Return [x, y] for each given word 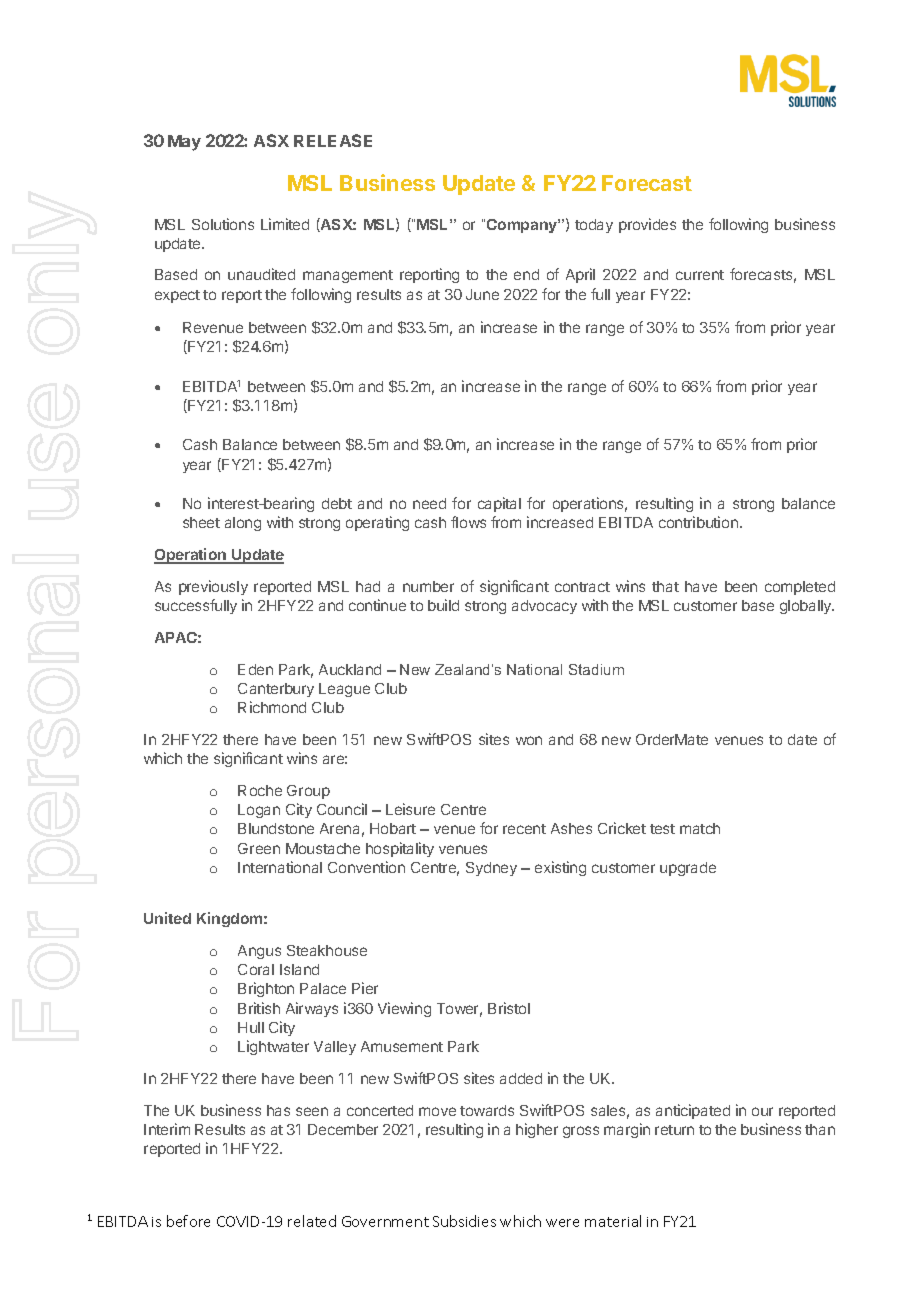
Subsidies [464, 1221]
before [188, 1221]
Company [523, 226]
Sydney [491, 869]
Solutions [223, 224]
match [700, 828]
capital [499, 504]
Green [259, 848]
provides [647, 225]
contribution [698, 522]
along [243, 524]
